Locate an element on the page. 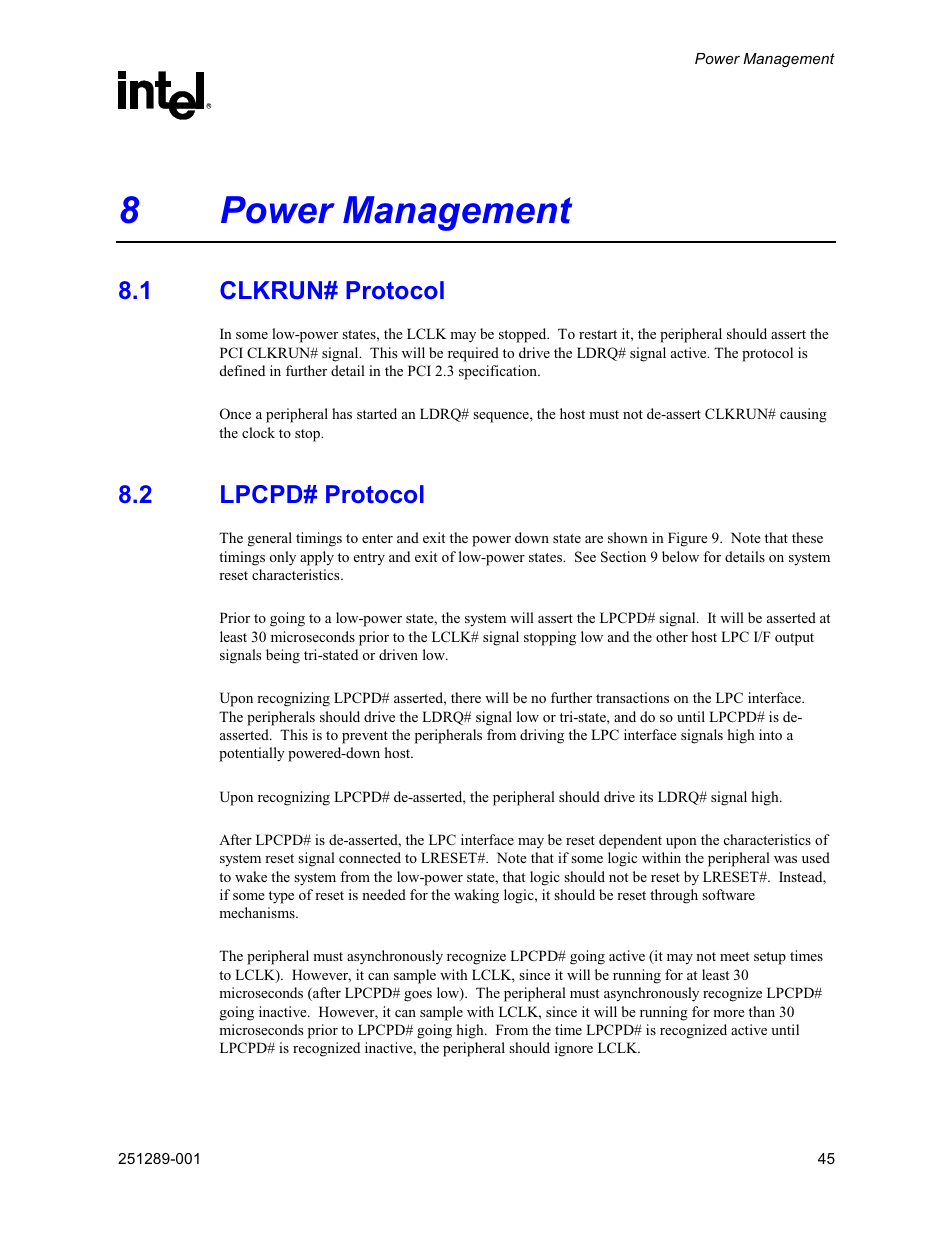 The height and width of the document is (1233, 952). goes is located at coordinates (418, 996).
